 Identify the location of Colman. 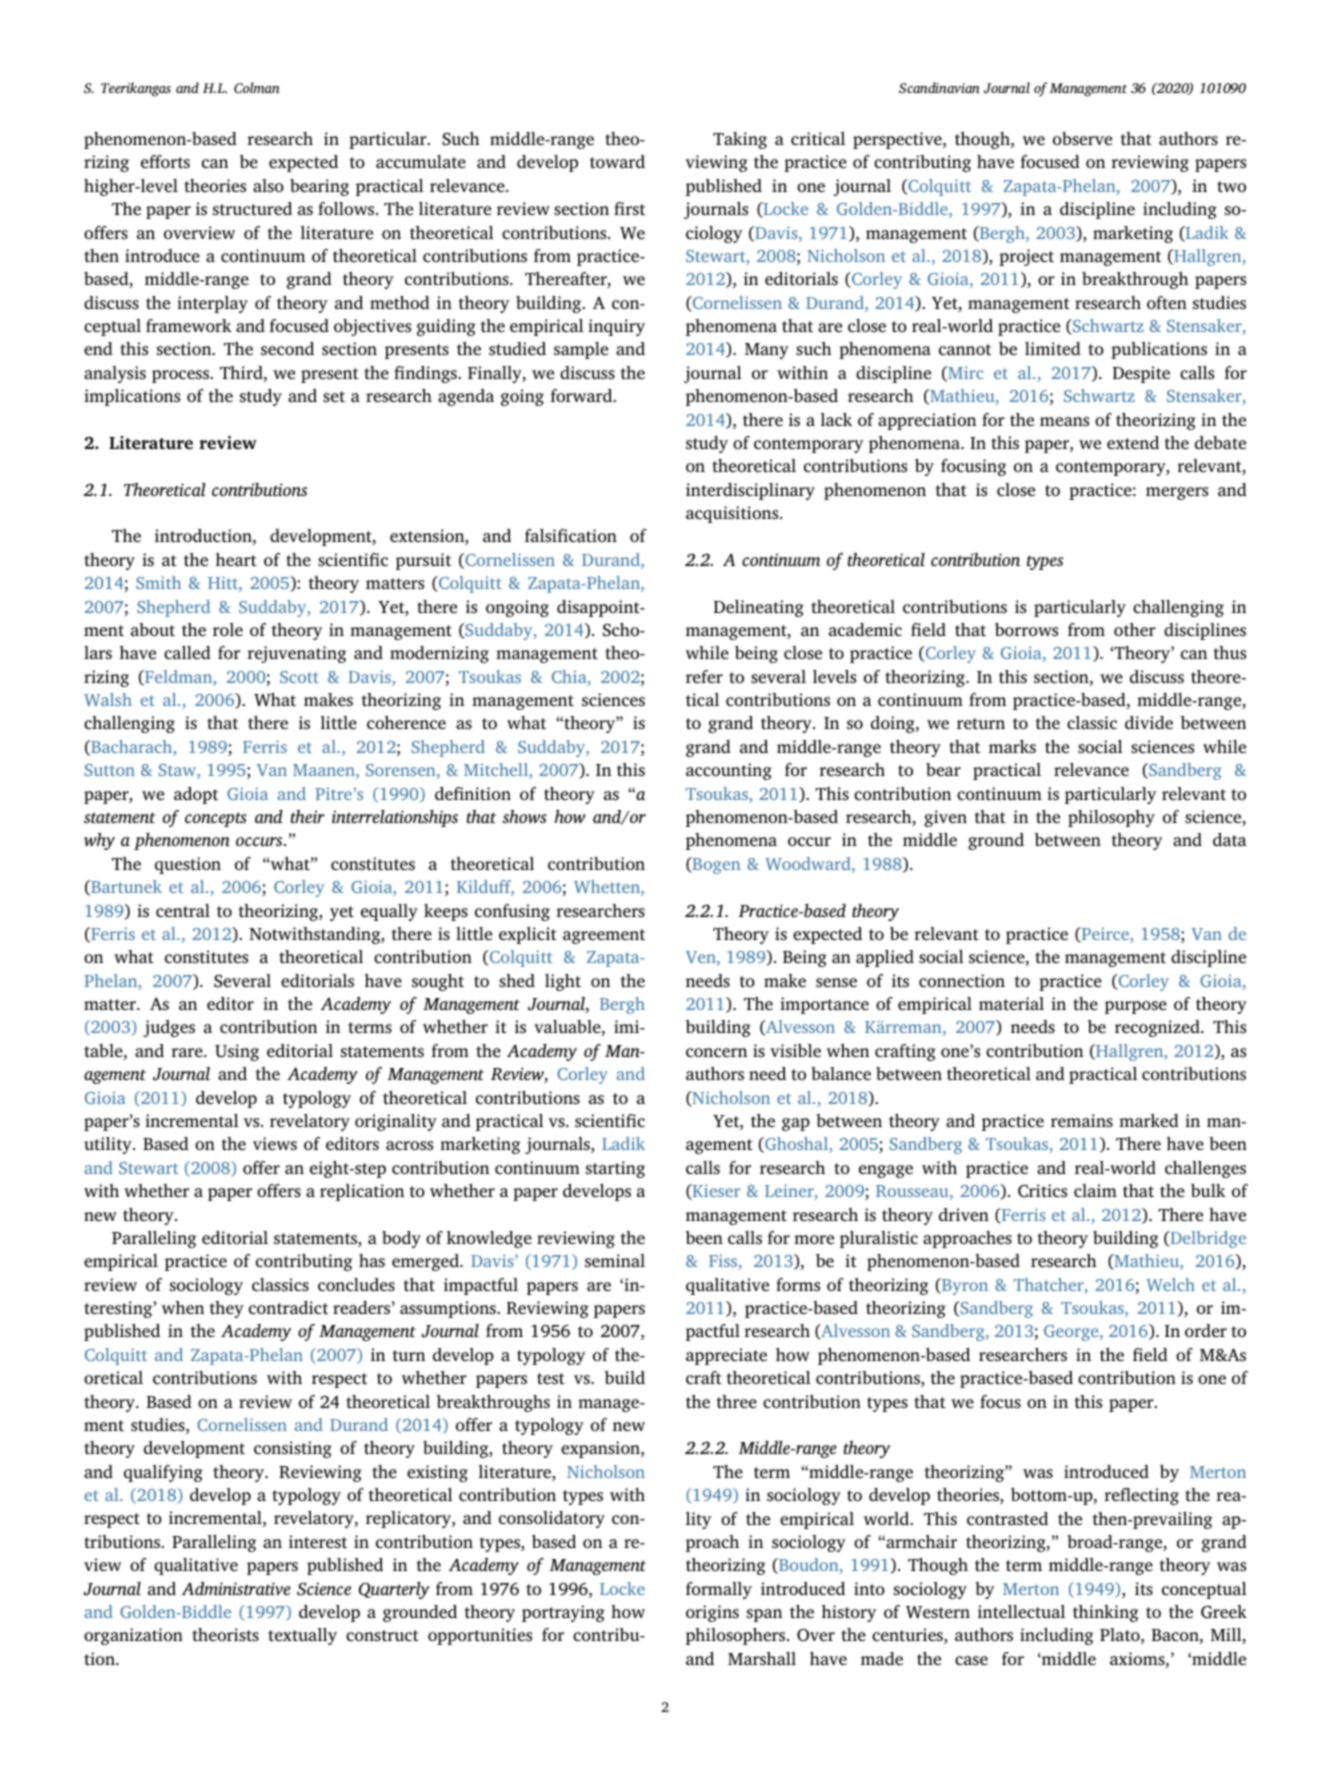
(257, 87).
